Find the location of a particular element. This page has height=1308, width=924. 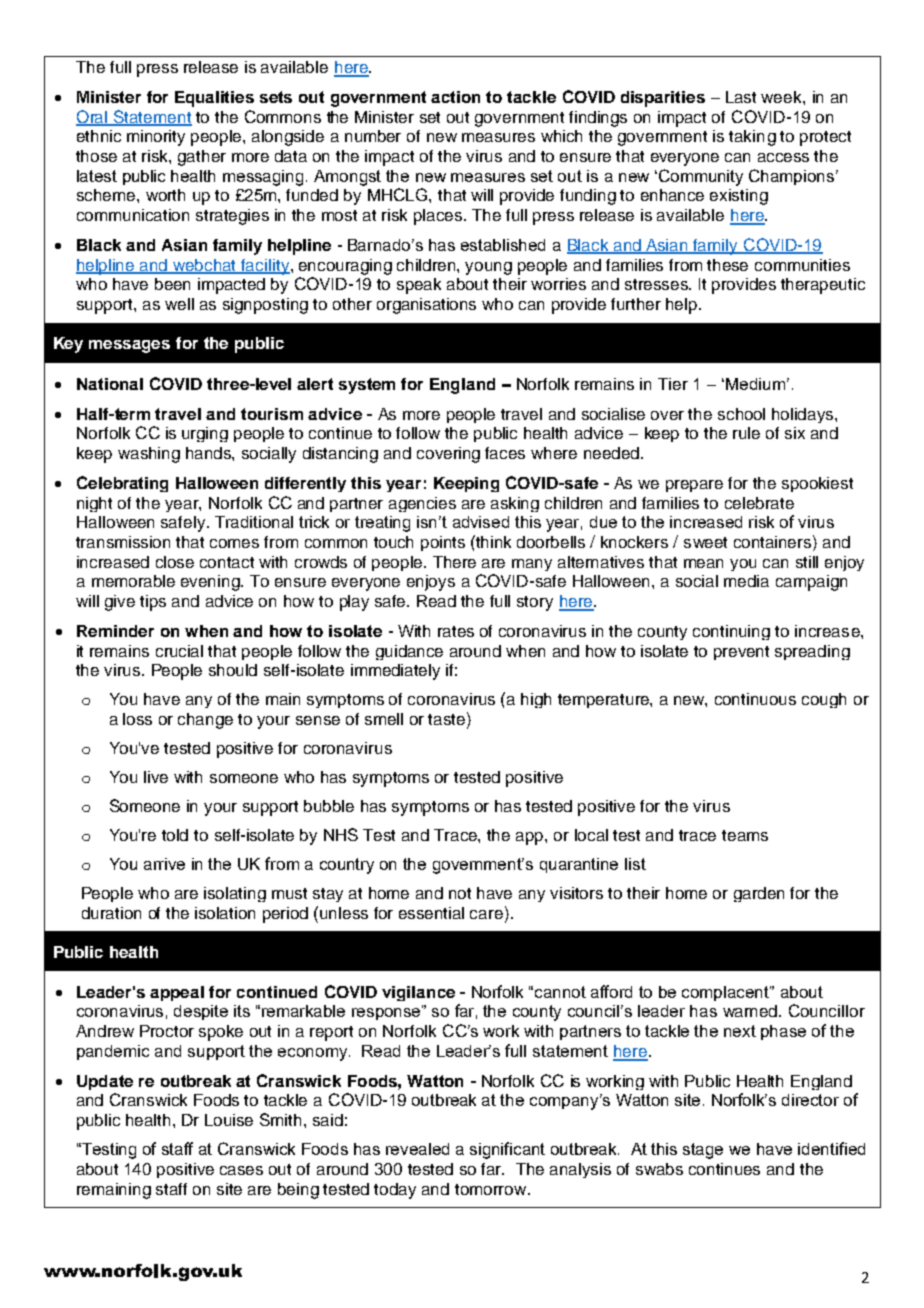

NHS is located at coordinates (341, 834).
